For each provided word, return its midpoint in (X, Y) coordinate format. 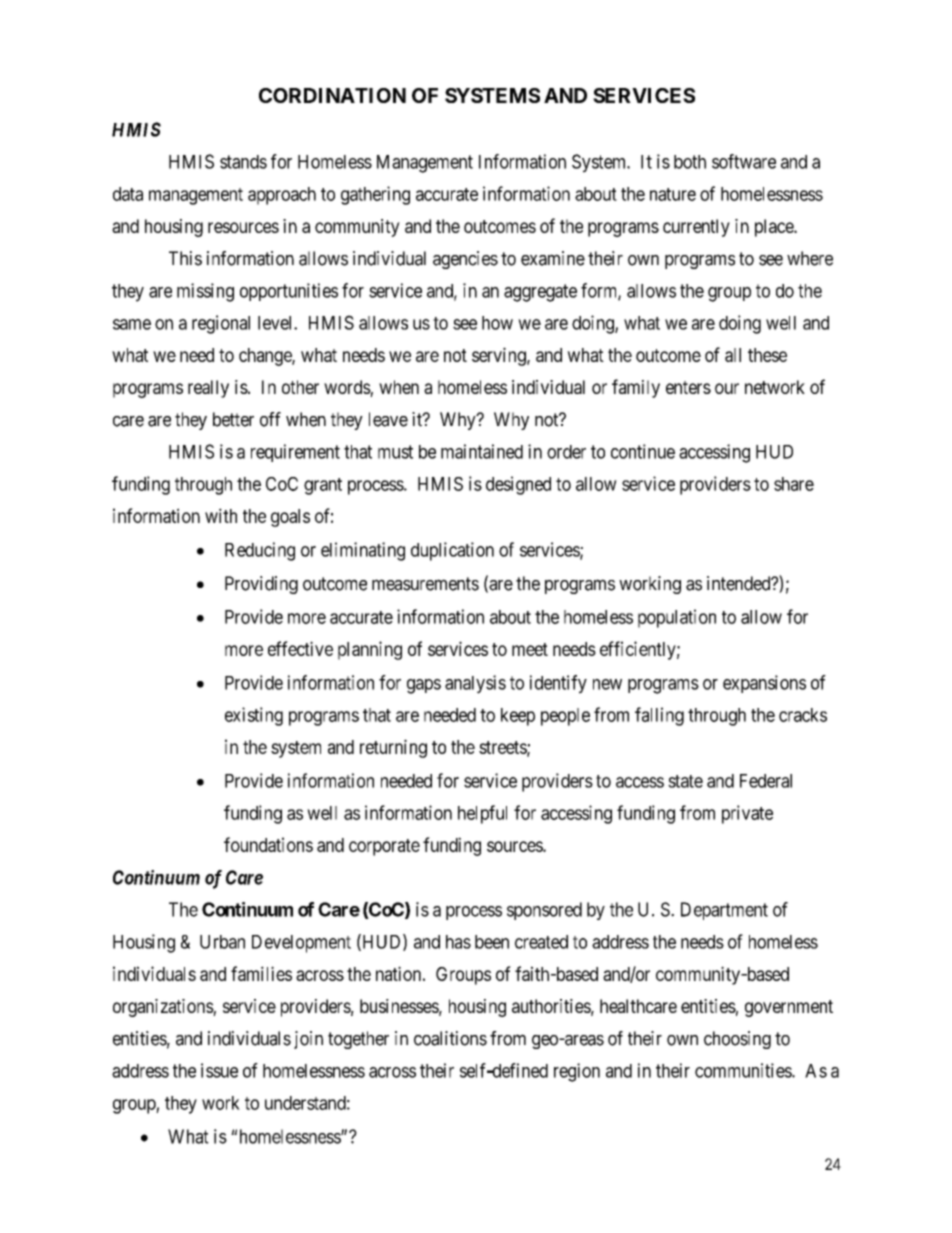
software (744, 161)
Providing (261, 585)
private (747, 814)
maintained (482, 451)
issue (219, 1070)
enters (688, 387)
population (677, 618)
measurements (425, 584)
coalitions (450, 1038)
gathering (375, 195)
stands (243, 162)
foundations (268, 844)
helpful (482, 814)
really (208, 389)
